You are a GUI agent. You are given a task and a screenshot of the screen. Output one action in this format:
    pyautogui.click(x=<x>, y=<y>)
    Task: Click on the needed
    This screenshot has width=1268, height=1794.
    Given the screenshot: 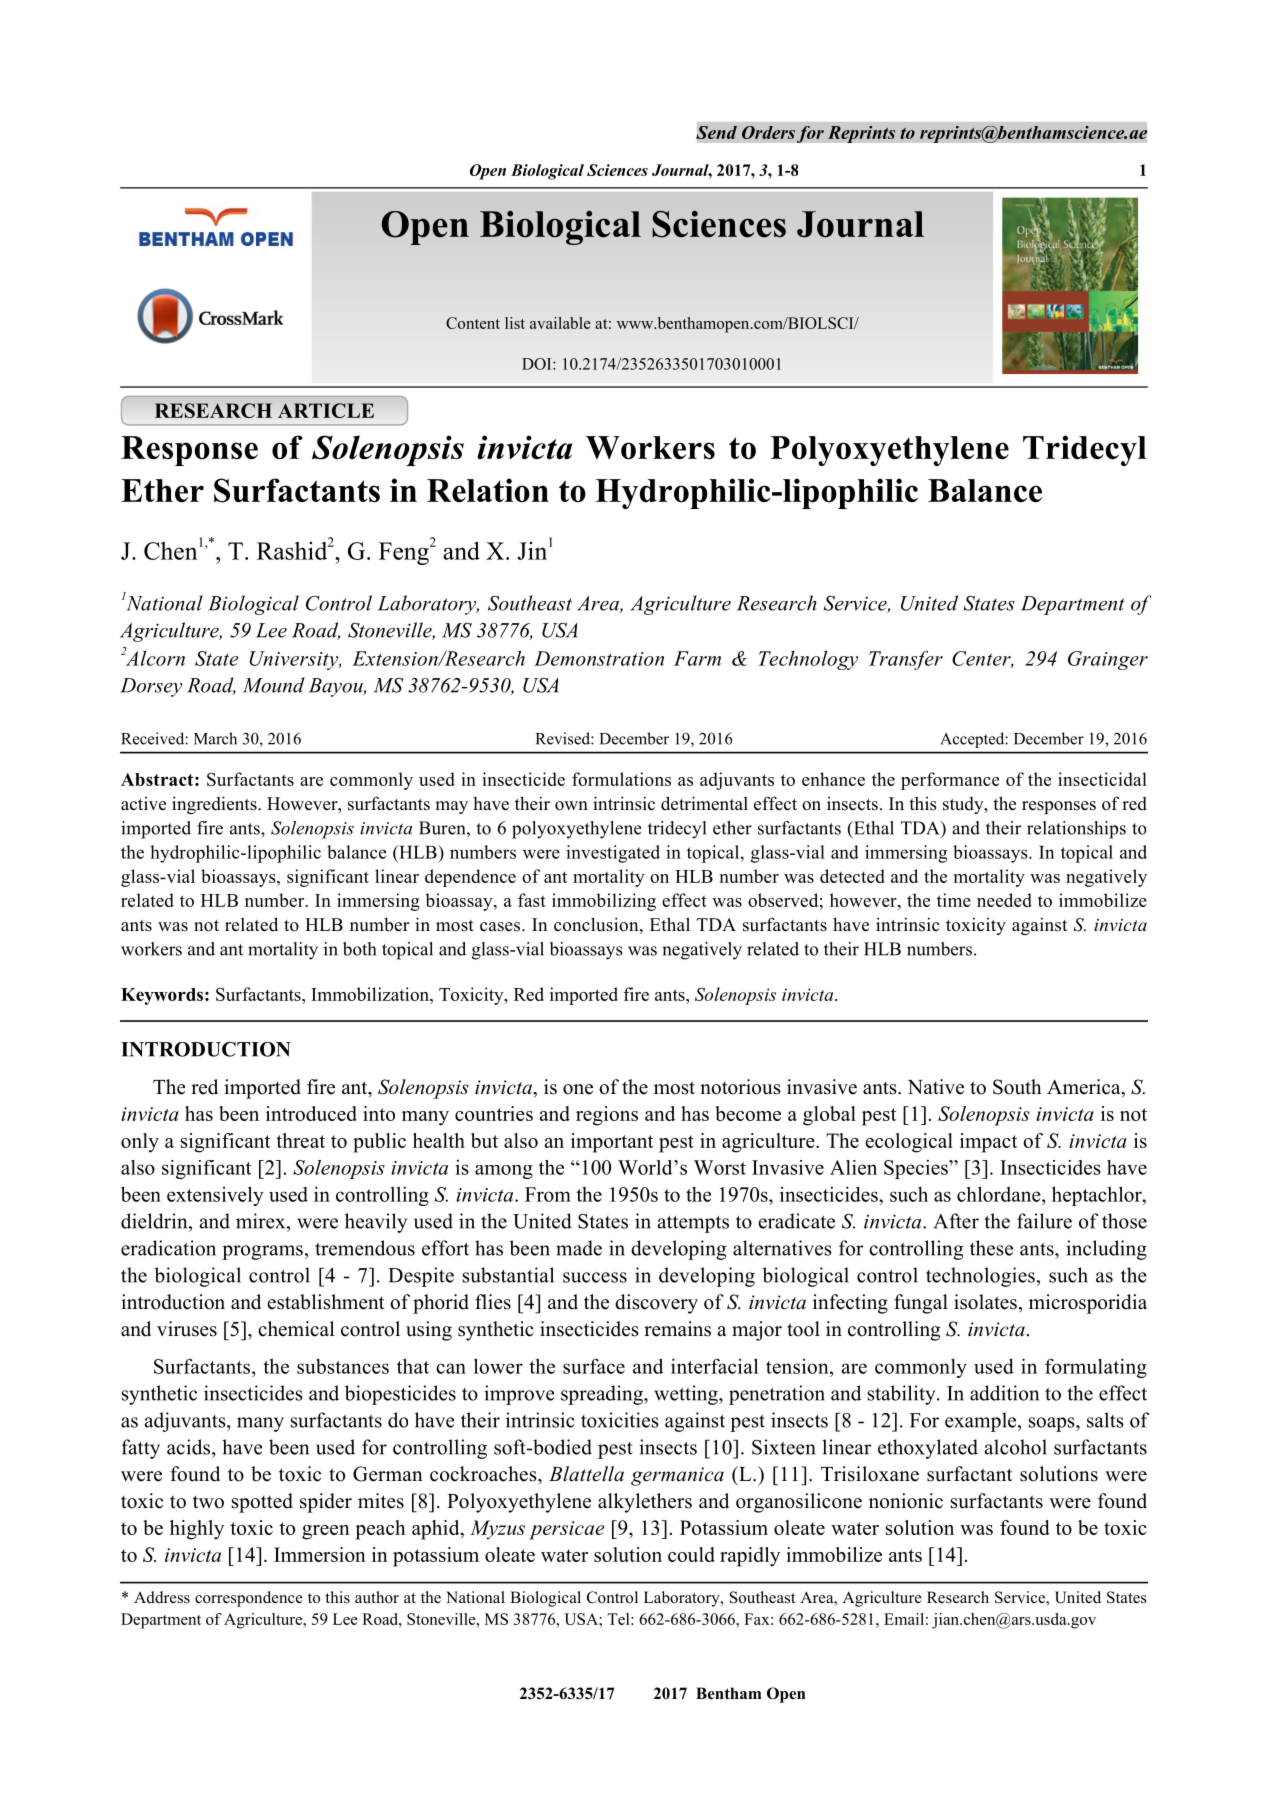 What is the action you would take?
    pyautogui.click(x=1004, y=900)
